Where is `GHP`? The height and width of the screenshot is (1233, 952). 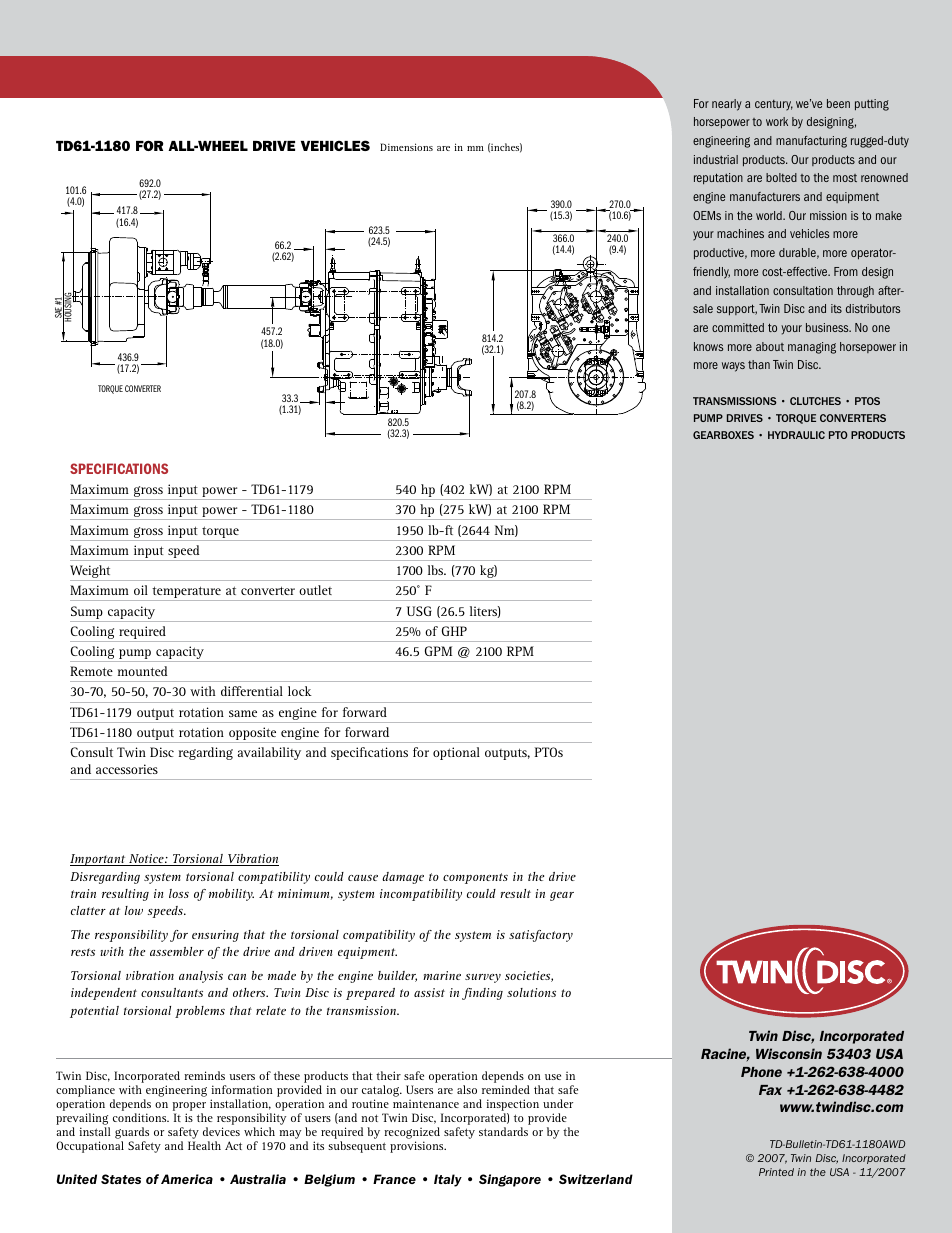
GHP is located at coordinates (454, 631).
